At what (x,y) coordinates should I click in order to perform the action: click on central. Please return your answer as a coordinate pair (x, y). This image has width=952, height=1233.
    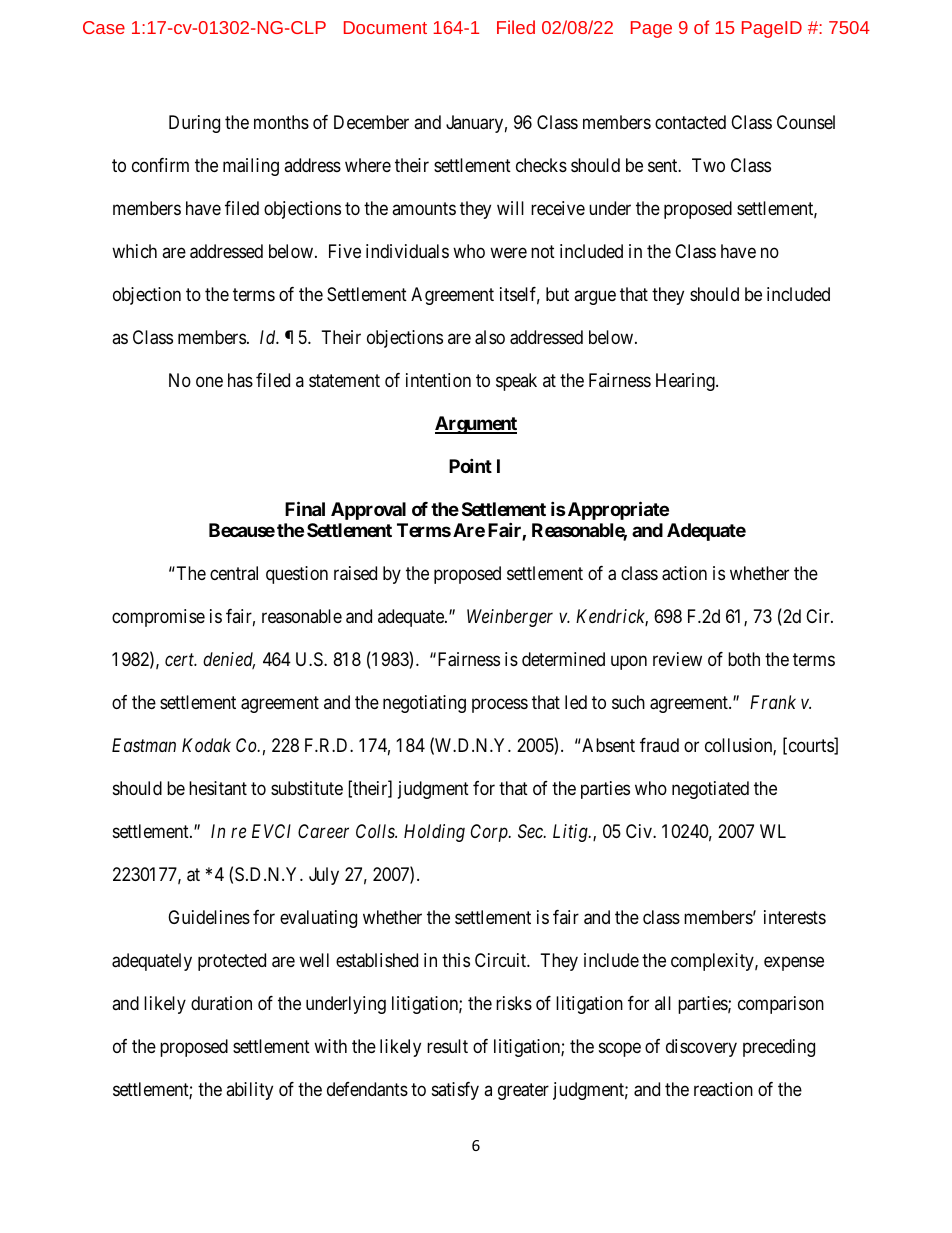
    Looking at the image, I should click on (234, 573).
